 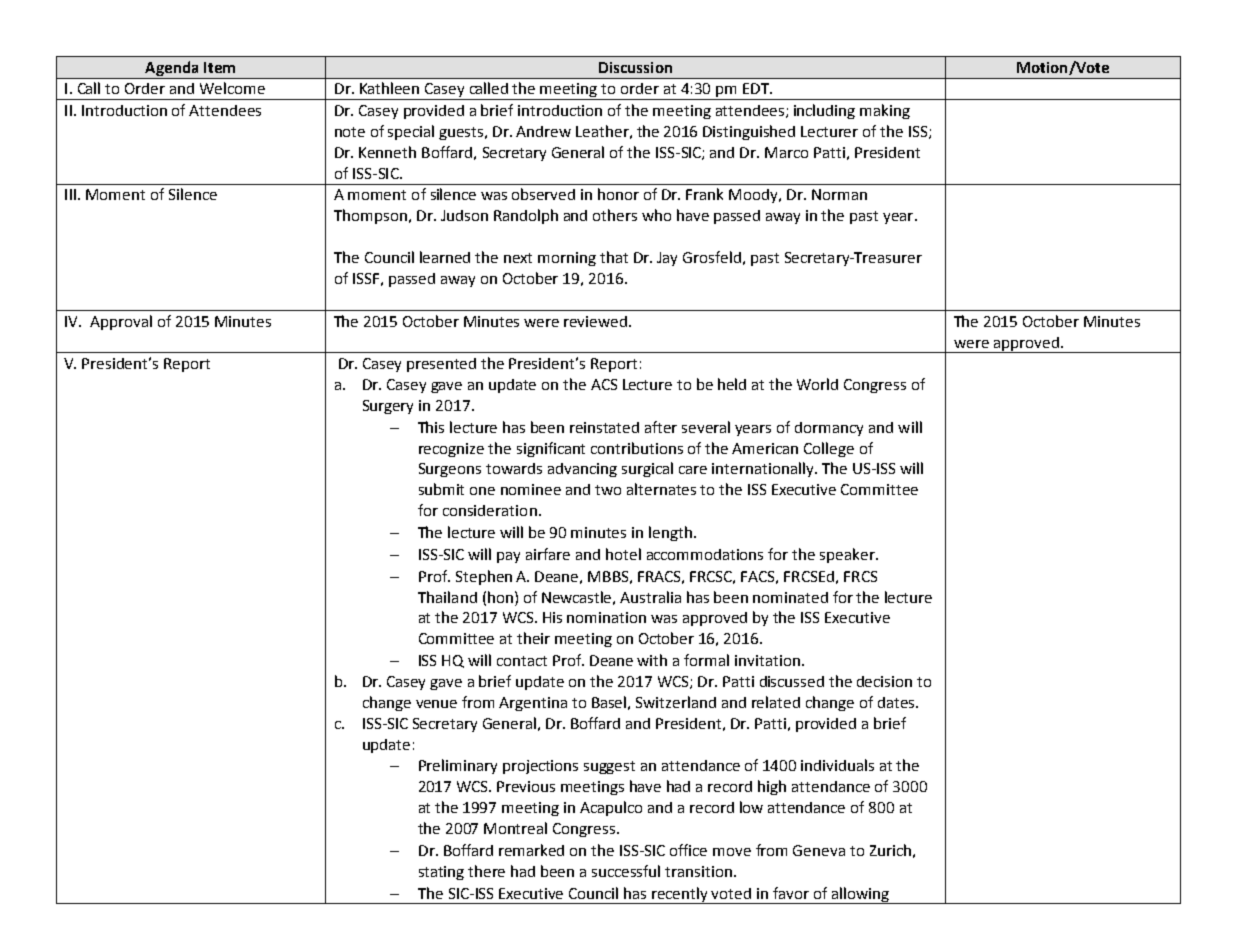 I want to click on EDT, so click(x=757, y=88).
